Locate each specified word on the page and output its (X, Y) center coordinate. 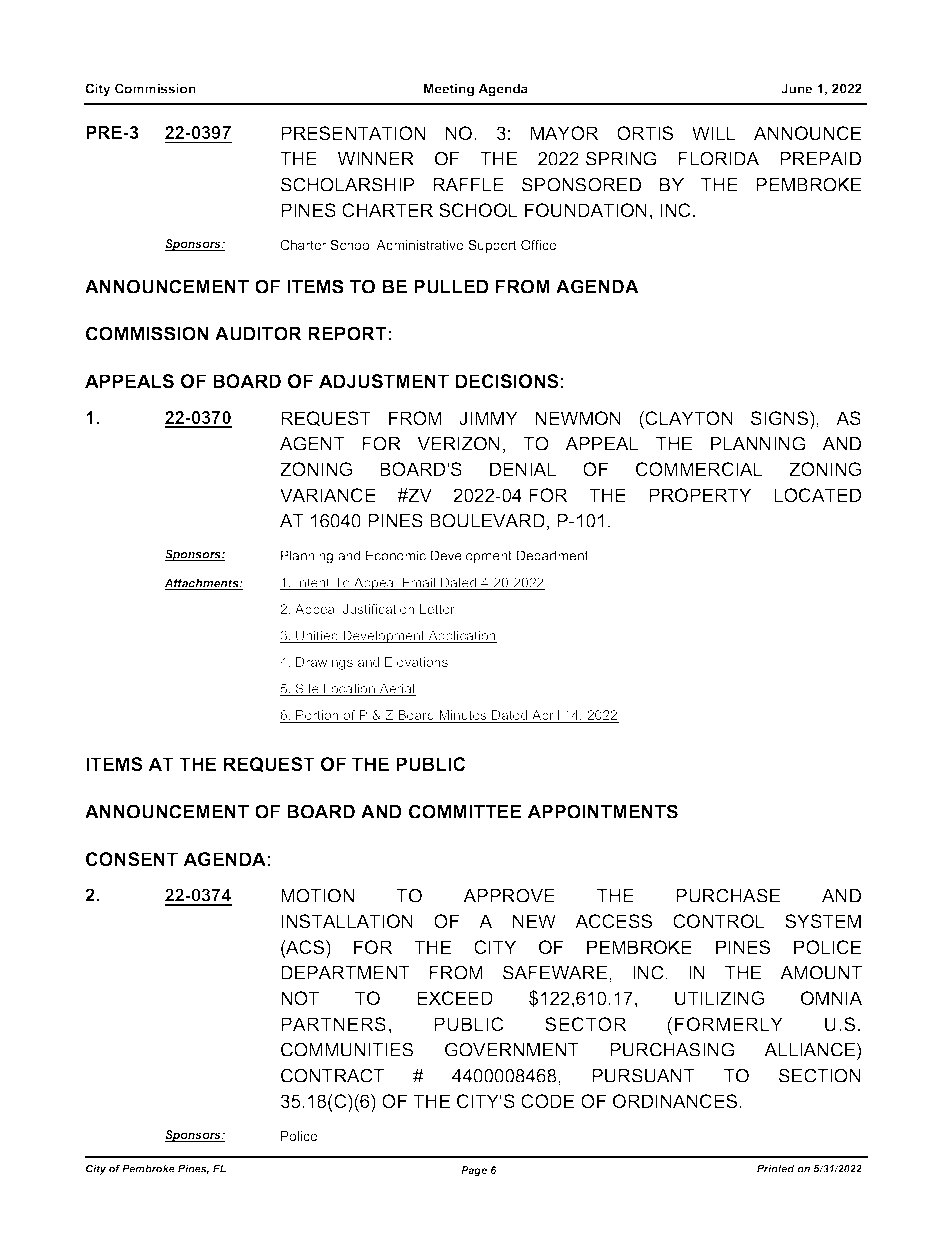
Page (474, 1171)
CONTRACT (332, 1075)
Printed (776, 1168)
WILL (714, 133)
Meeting (449, 90)
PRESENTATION (353, 133)
